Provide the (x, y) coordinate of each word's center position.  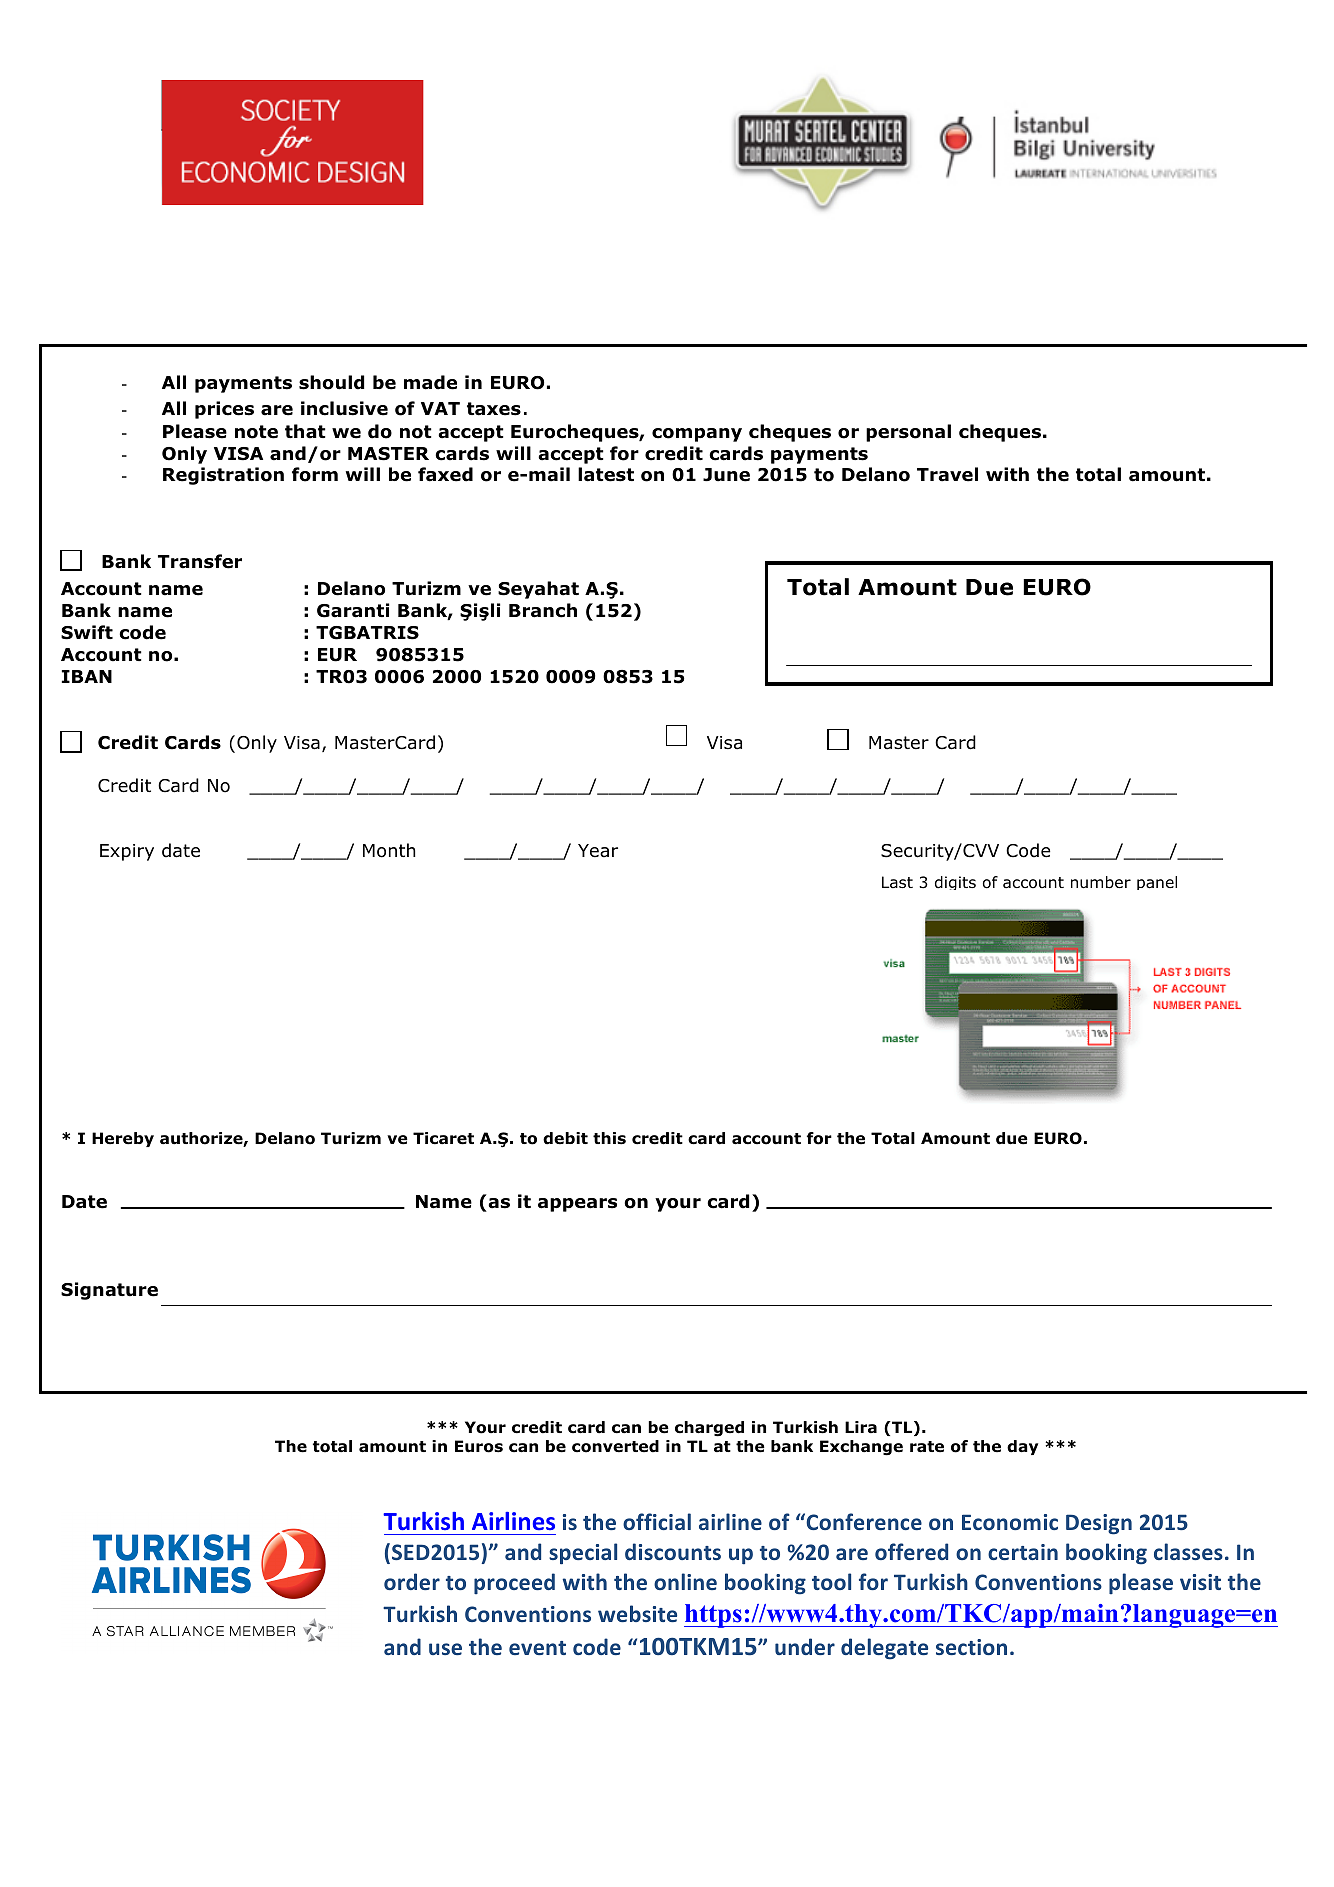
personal (908, 433)
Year (598, 851)
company (697, 435)
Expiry (127, 852)
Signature (109, 1291)
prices (224, 410)
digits (955, 883)
